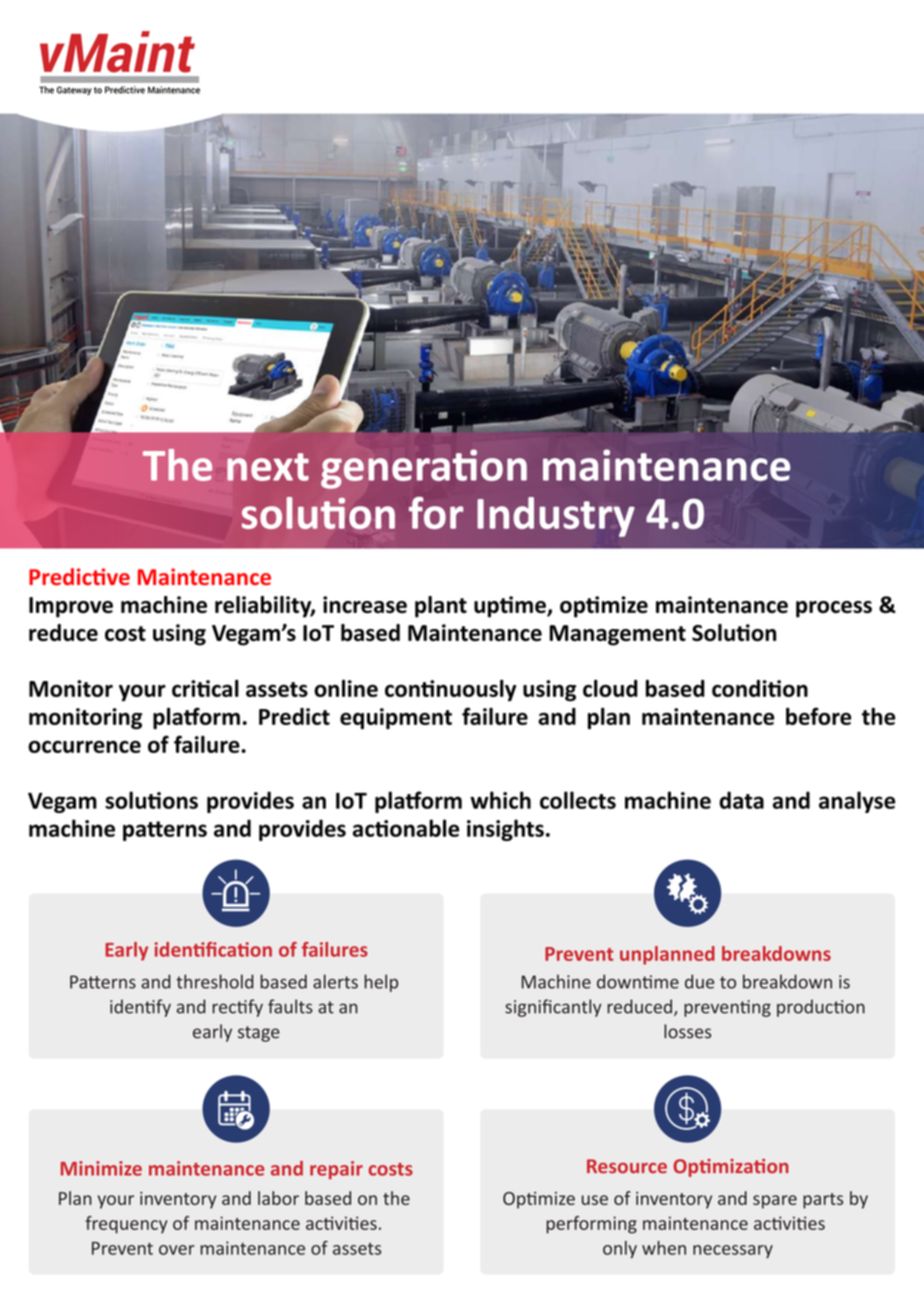  Describe the element at coordinates (556, 517) in the screenshot. I see `Industry` at that location.
